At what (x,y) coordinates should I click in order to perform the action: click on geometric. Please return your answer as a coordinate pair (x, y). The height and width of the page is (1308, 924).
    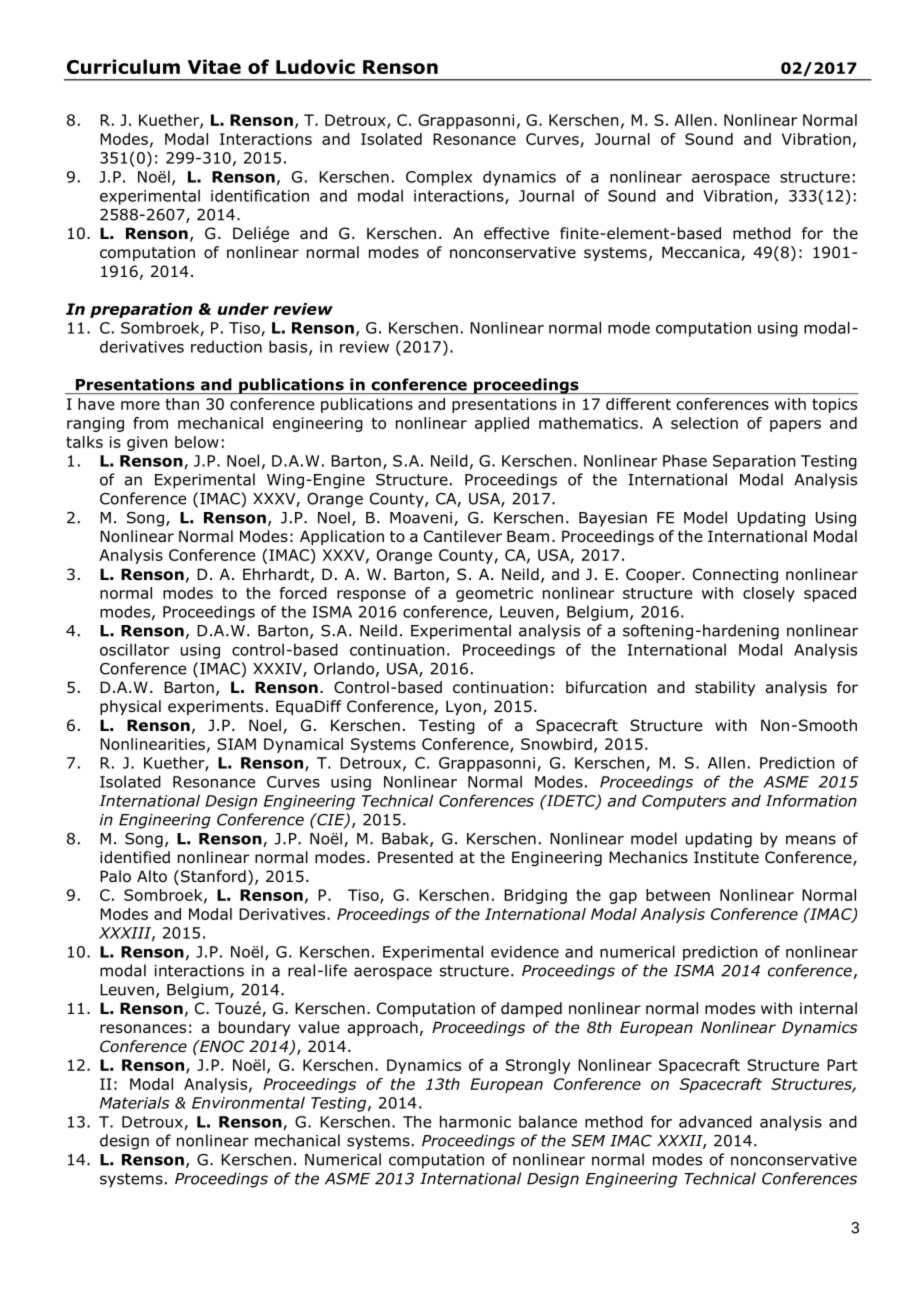
    Looking at the image, I should click on (494, 594).
